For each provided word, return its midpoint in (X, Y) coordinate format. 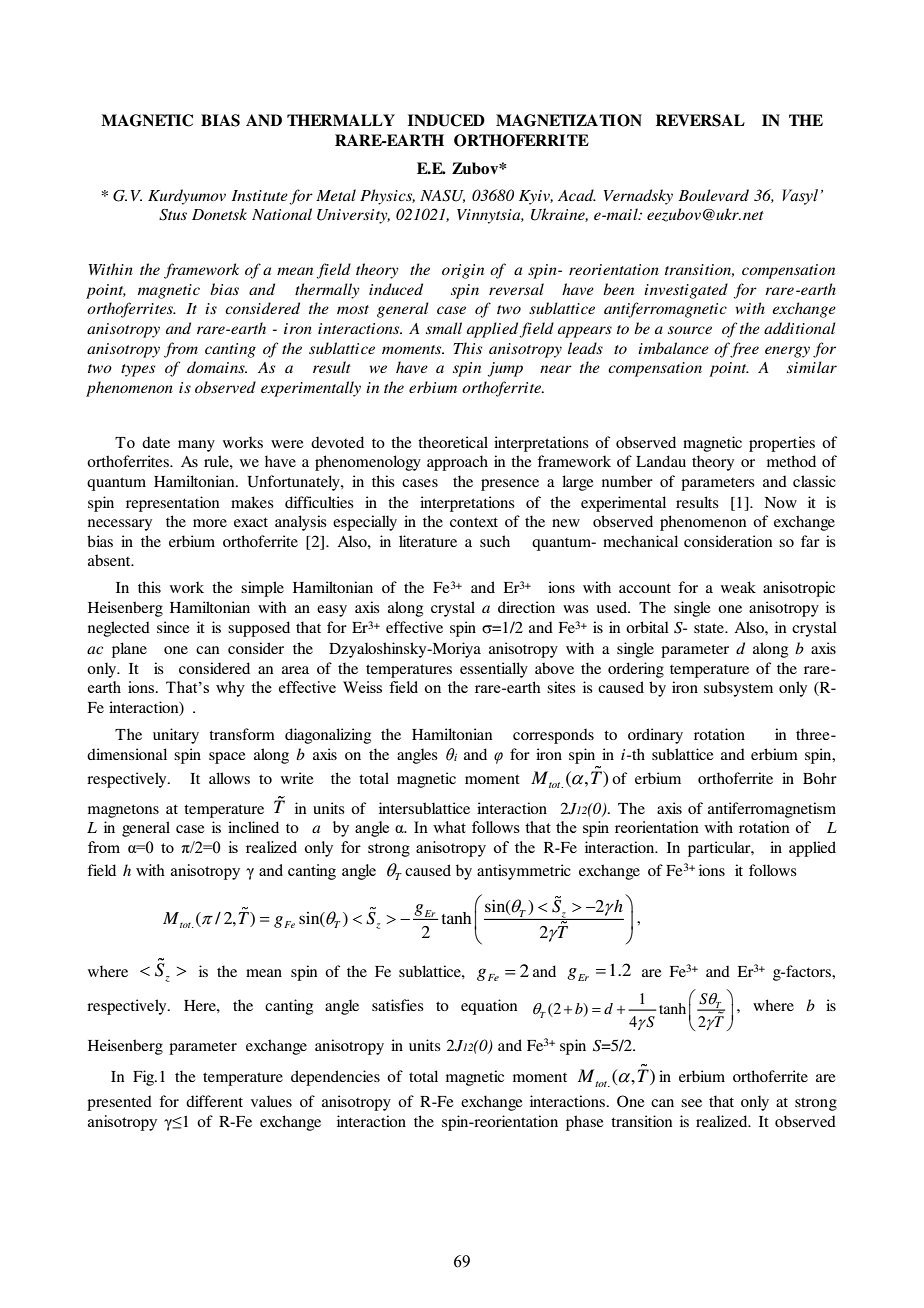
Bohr (820, 778)
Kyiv (536, 197)
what (449, 827)
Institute (259, 195)
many (196, 446)
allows (229, 778)
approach (457, 463)
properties (782, 444)
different (214, 1101)
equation (489, 1007)
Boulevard (713, 195)
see (691, 1103)
